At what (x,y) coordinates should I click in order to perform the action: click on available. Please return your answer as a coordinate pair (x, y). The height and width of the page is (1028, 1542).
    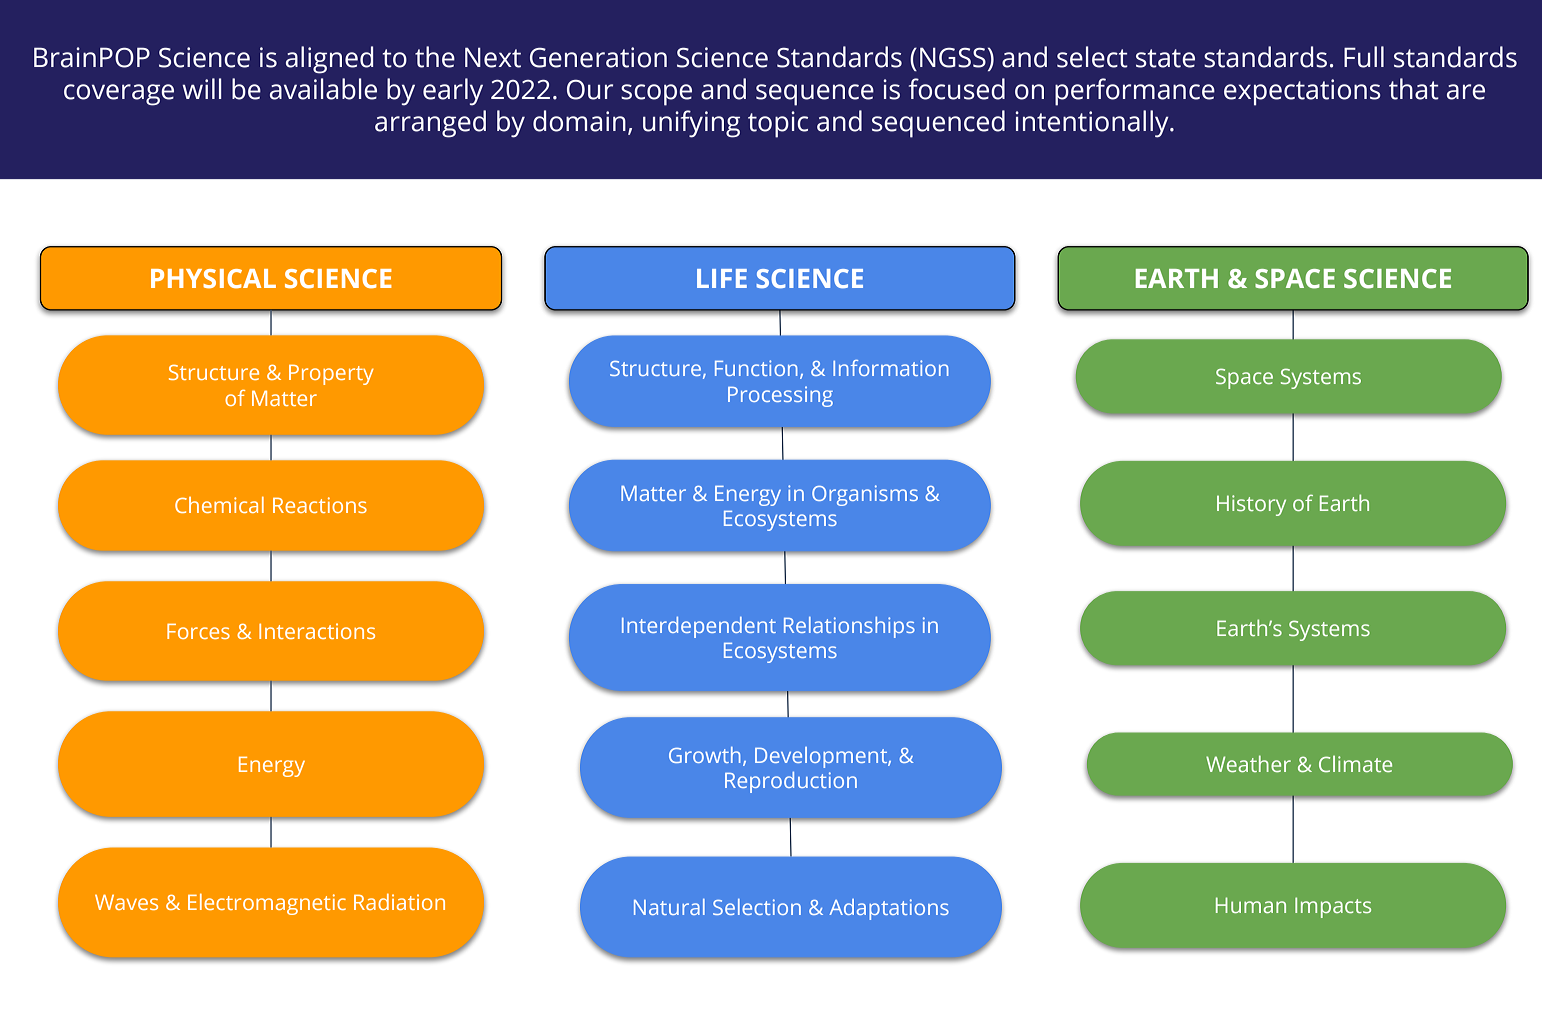
    Looking at the image, I should click on (323, 89).
